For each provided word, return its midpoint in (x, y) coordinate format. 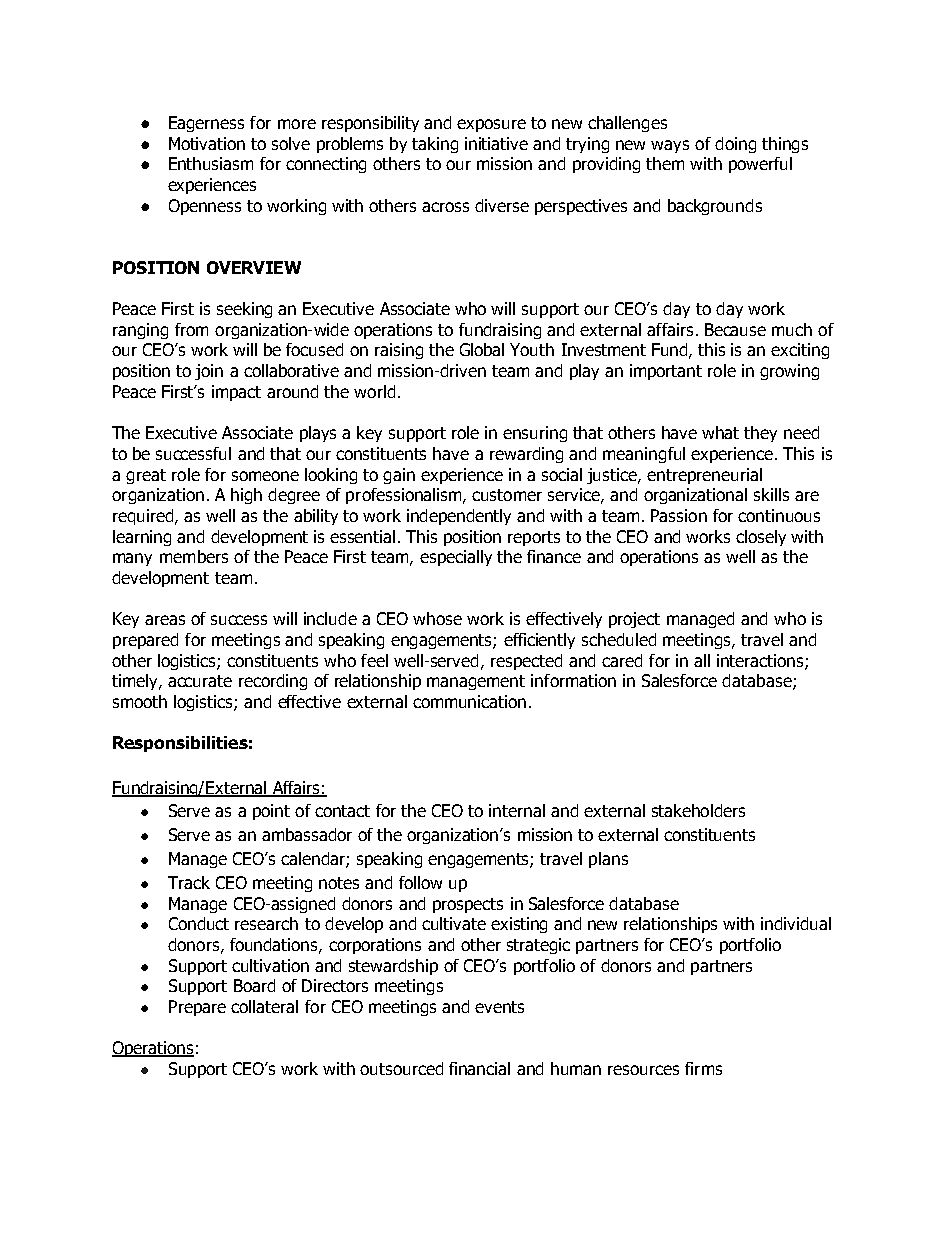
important (666, 372)
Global (482, 349)
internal (517, 810)
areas (165, 620)
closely (761, 538)
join (209, 372)
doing (735, 145)
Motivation (207, 143)
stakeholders (698, 810)
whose (437, 618)
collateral (264, 1006)
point (271, 812)
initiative (496, 143)
